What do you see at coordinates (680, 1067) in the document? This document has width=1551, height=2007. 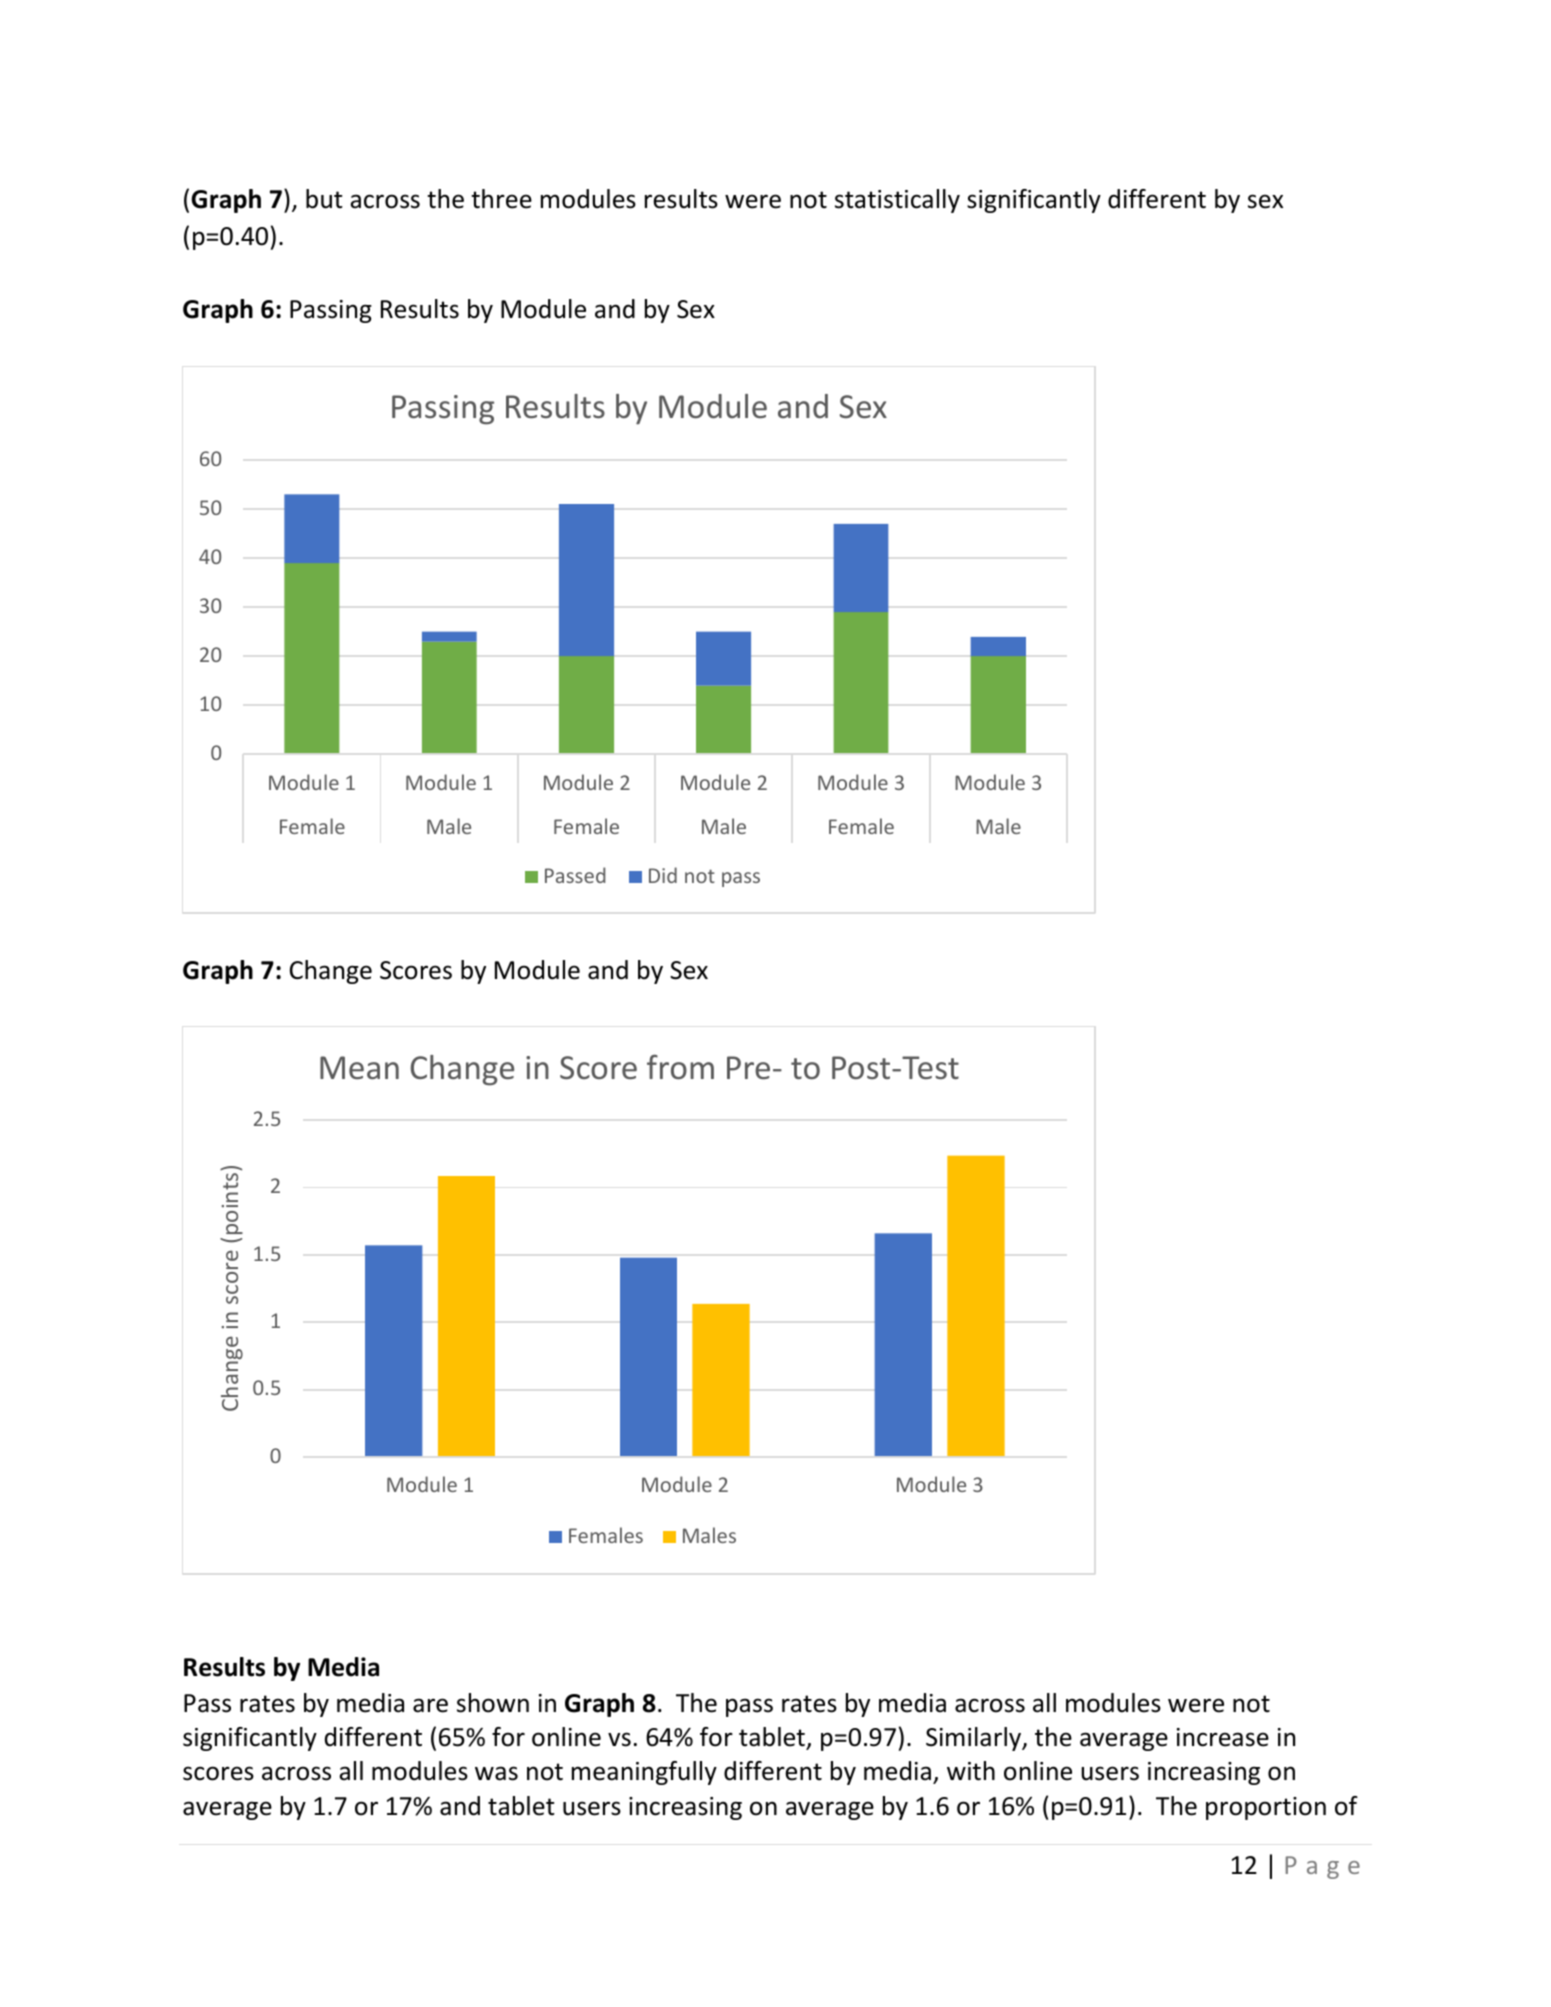 I see `from` at bounding box center [680, 1067].
